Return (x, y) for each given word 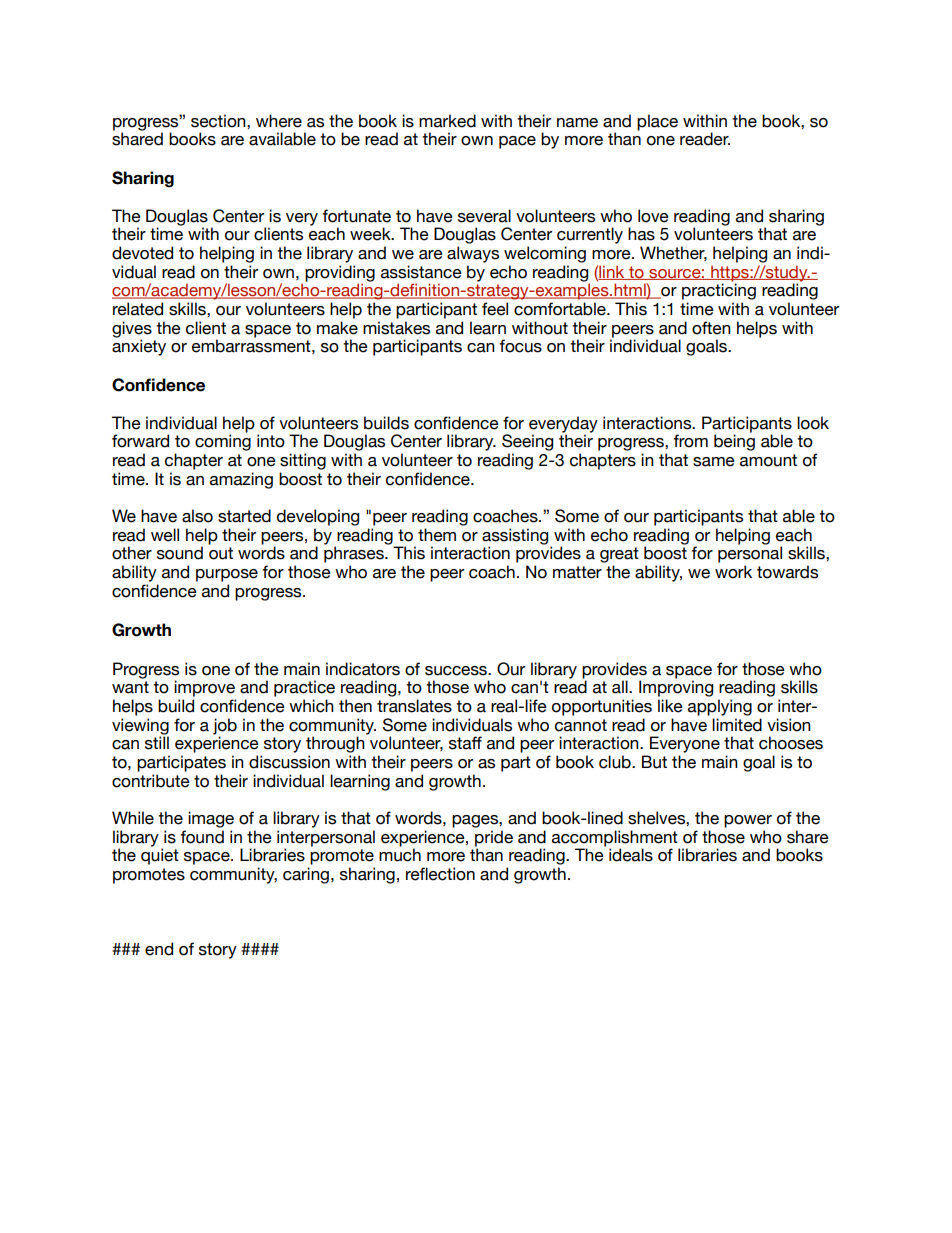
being (734, 442)
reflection (440, 874)
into (271, 441)
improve (204, 688)
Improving (676, 688)
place (657, 122)
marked (447, 121)
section (219, 121)
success (457, 671)
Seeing (527, 442)
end (159, 949)
